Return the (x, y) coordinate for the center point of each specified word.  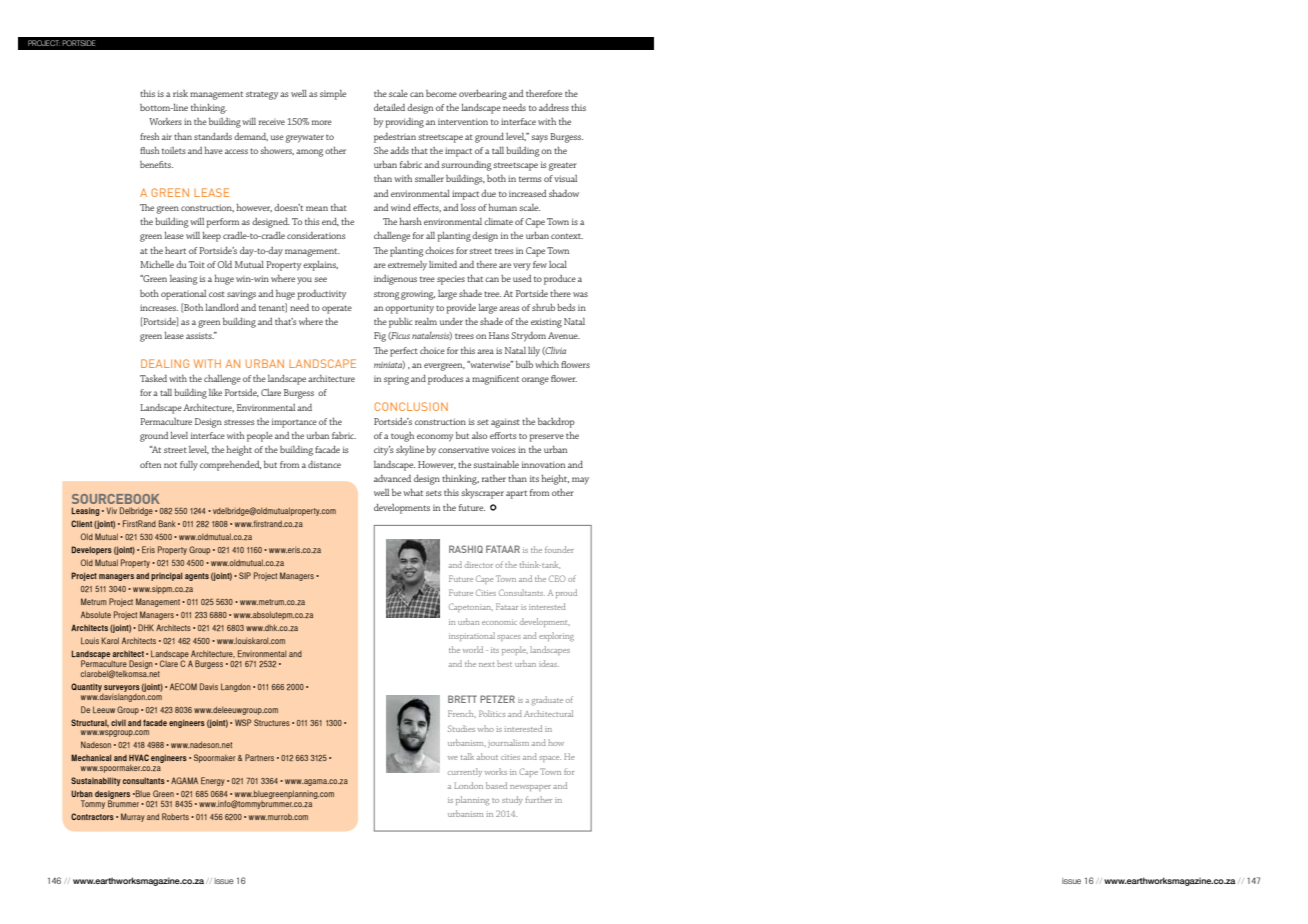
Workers (165, 121)
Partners (259, 757)
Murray (133, 817)
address (554, 107)
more (322, 122)
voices (503, 449)
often (150, 464)
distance (324, 464)
